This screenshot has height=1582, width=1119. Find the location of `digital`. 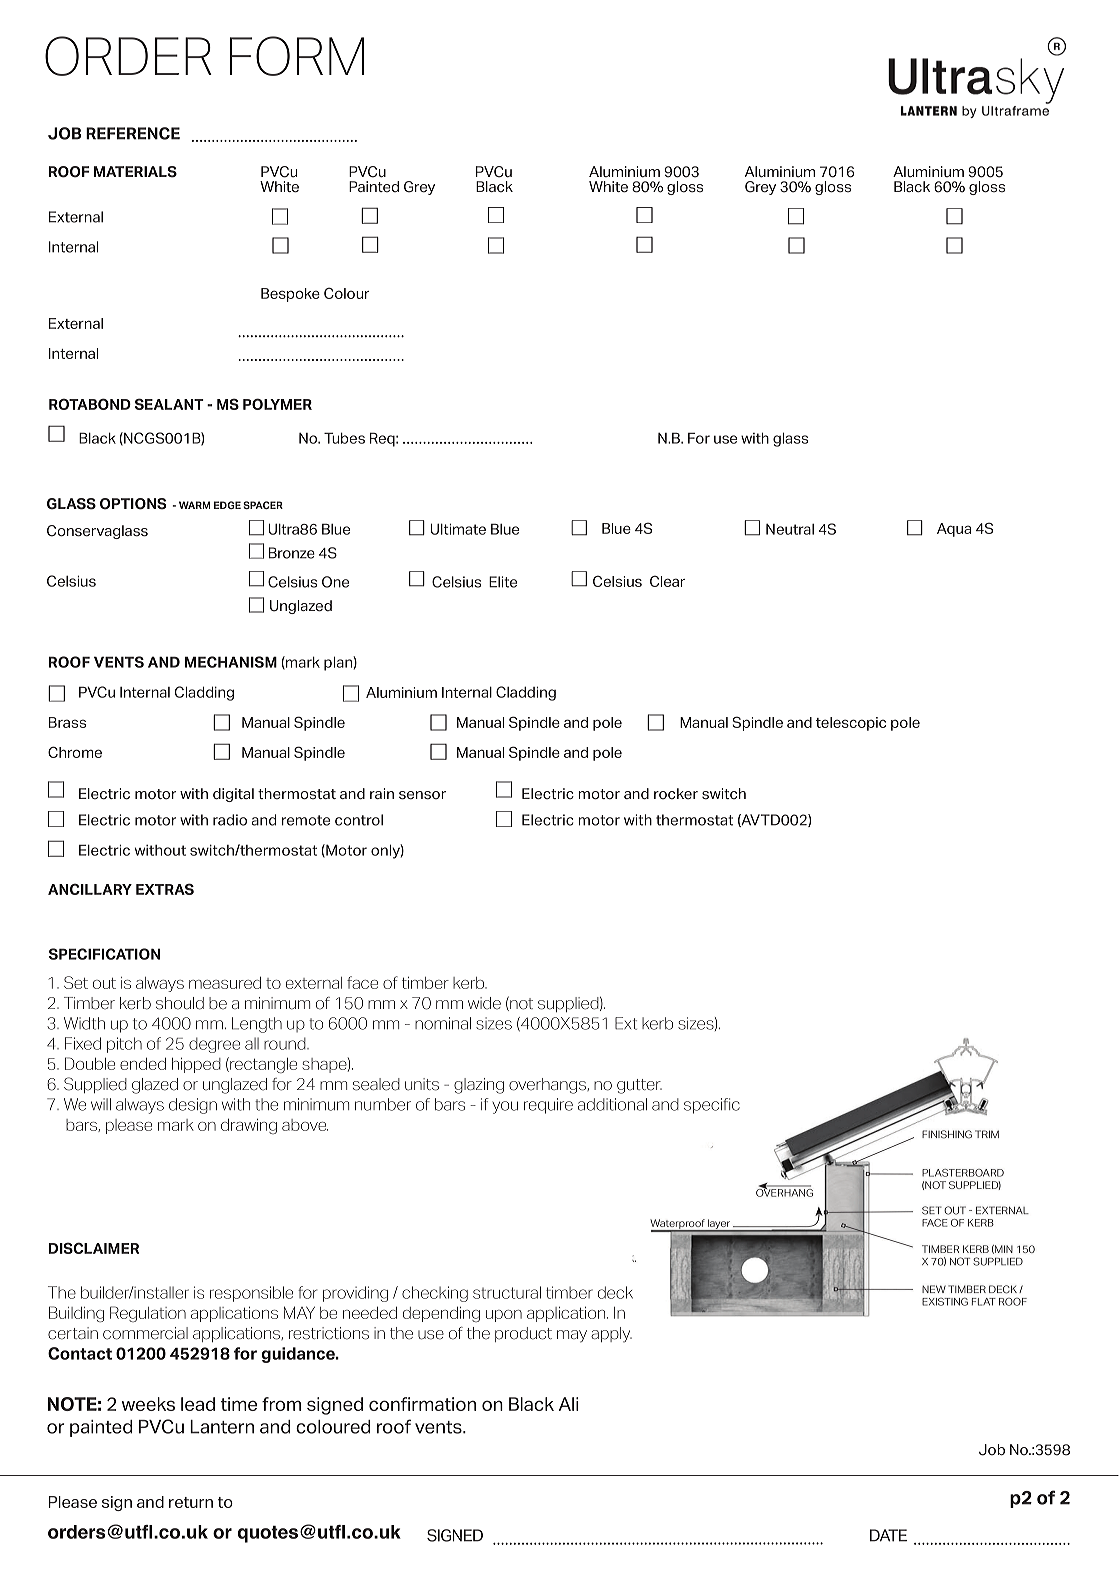

digital is located at coordinates (233, 795).
